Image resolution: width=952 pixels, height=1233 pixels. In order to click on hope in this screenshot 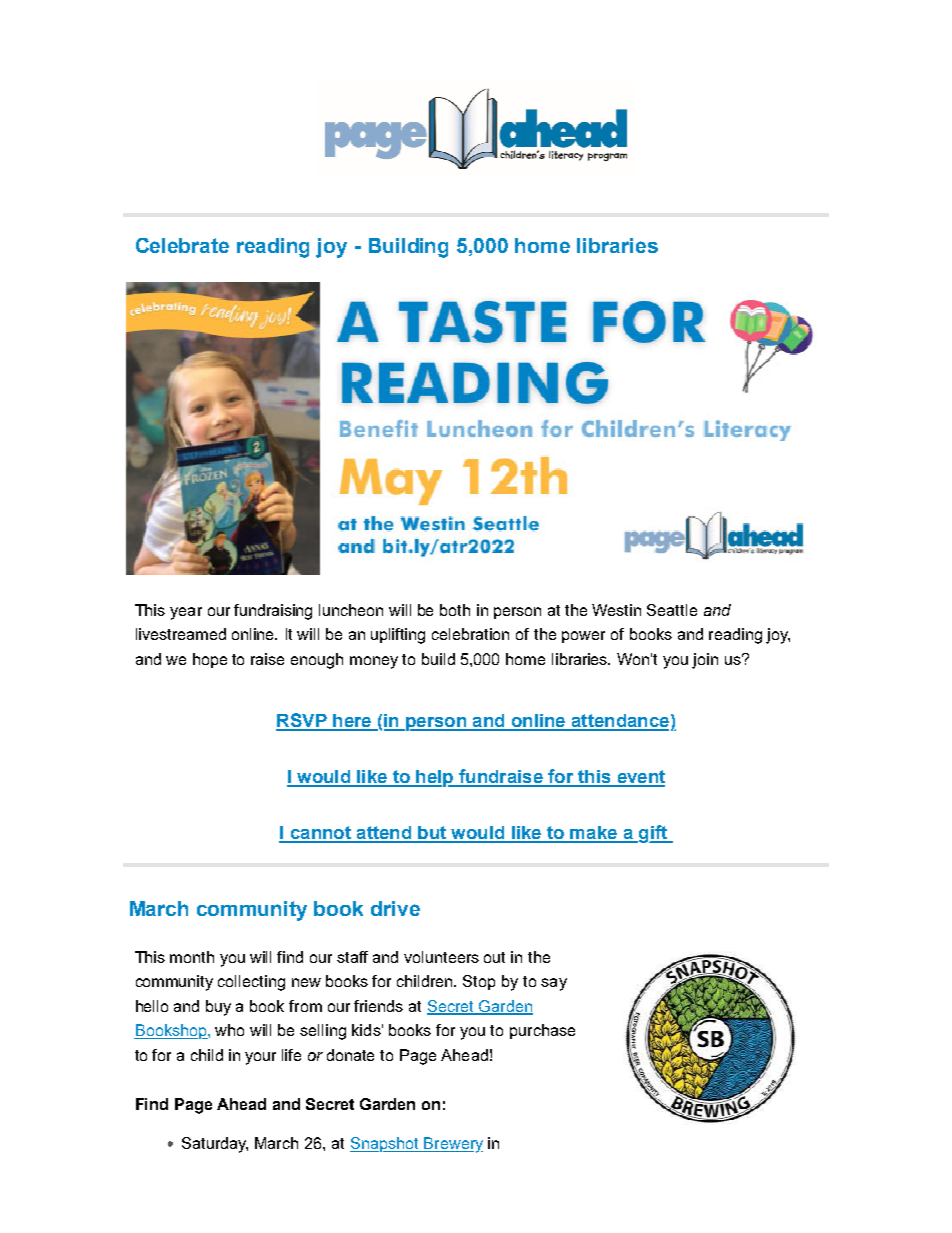, I will do `click(210, 660)`.
